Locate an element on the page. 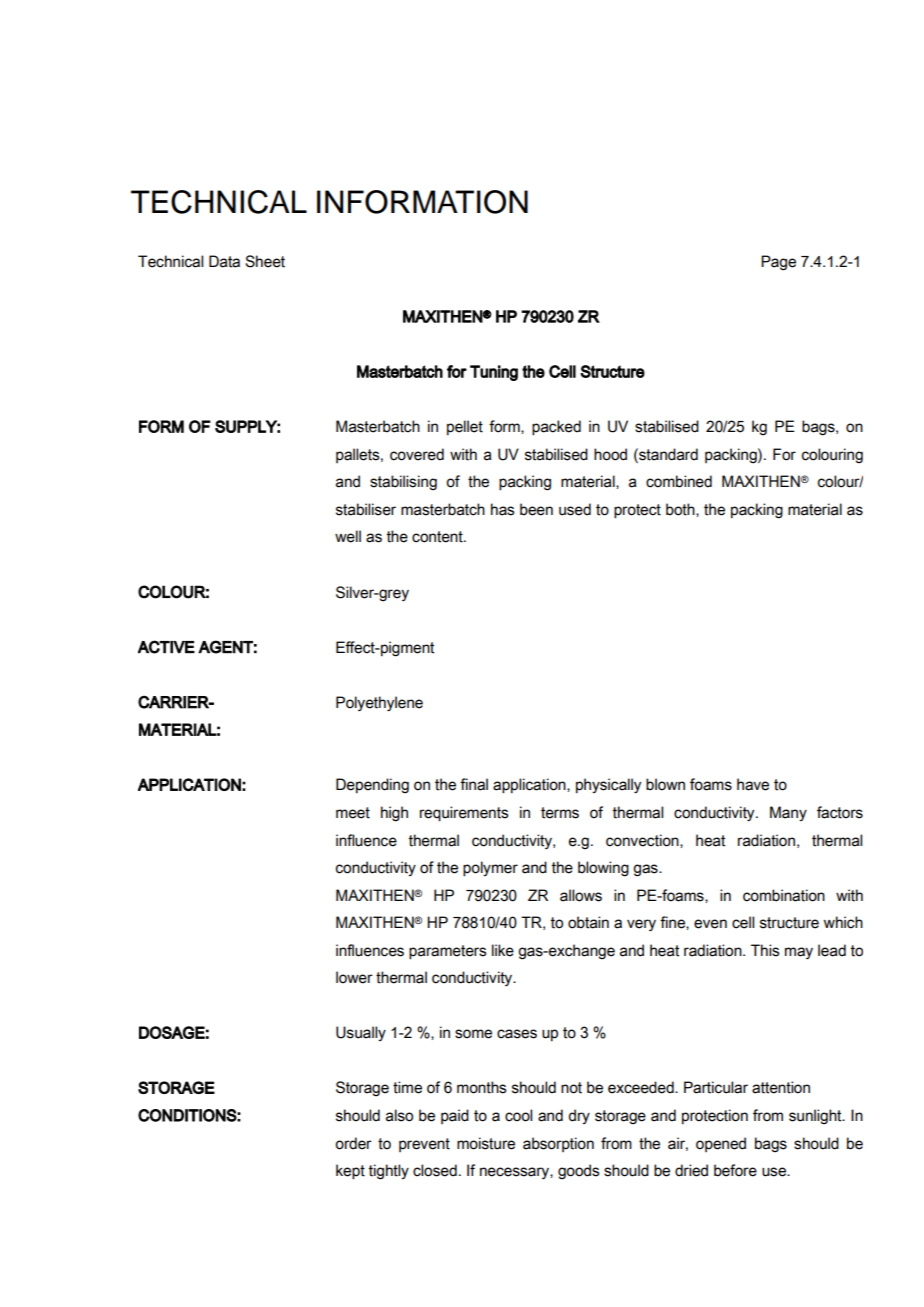 The width and height of the page is (924, 1307). has is located at coordinates (502, 509).
